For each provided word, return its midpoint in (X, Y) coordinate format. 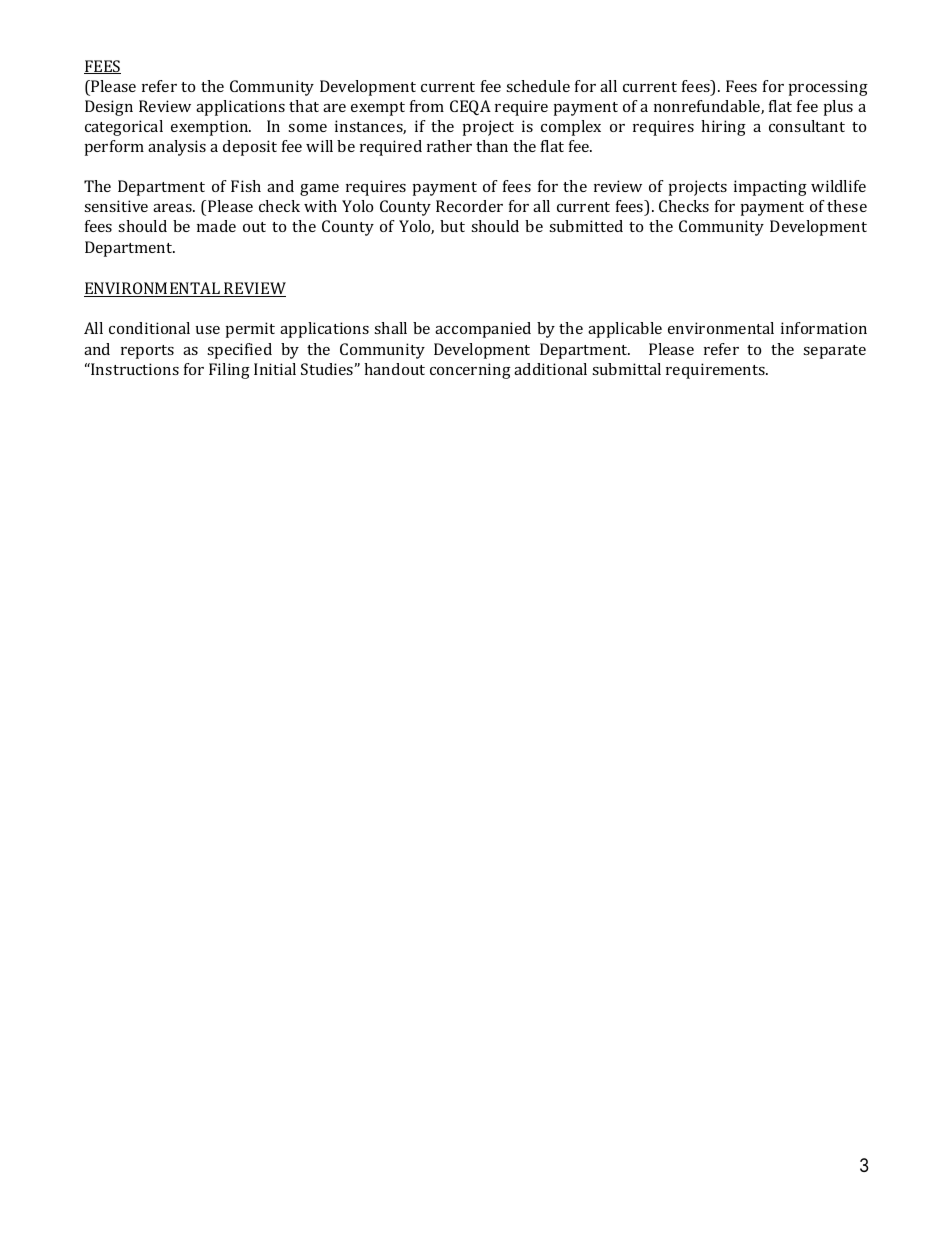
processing (828, 88)
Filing (229, 371)
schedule (538, 86)
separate (834, 352)
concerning (470, 371)
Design (109, 108)
